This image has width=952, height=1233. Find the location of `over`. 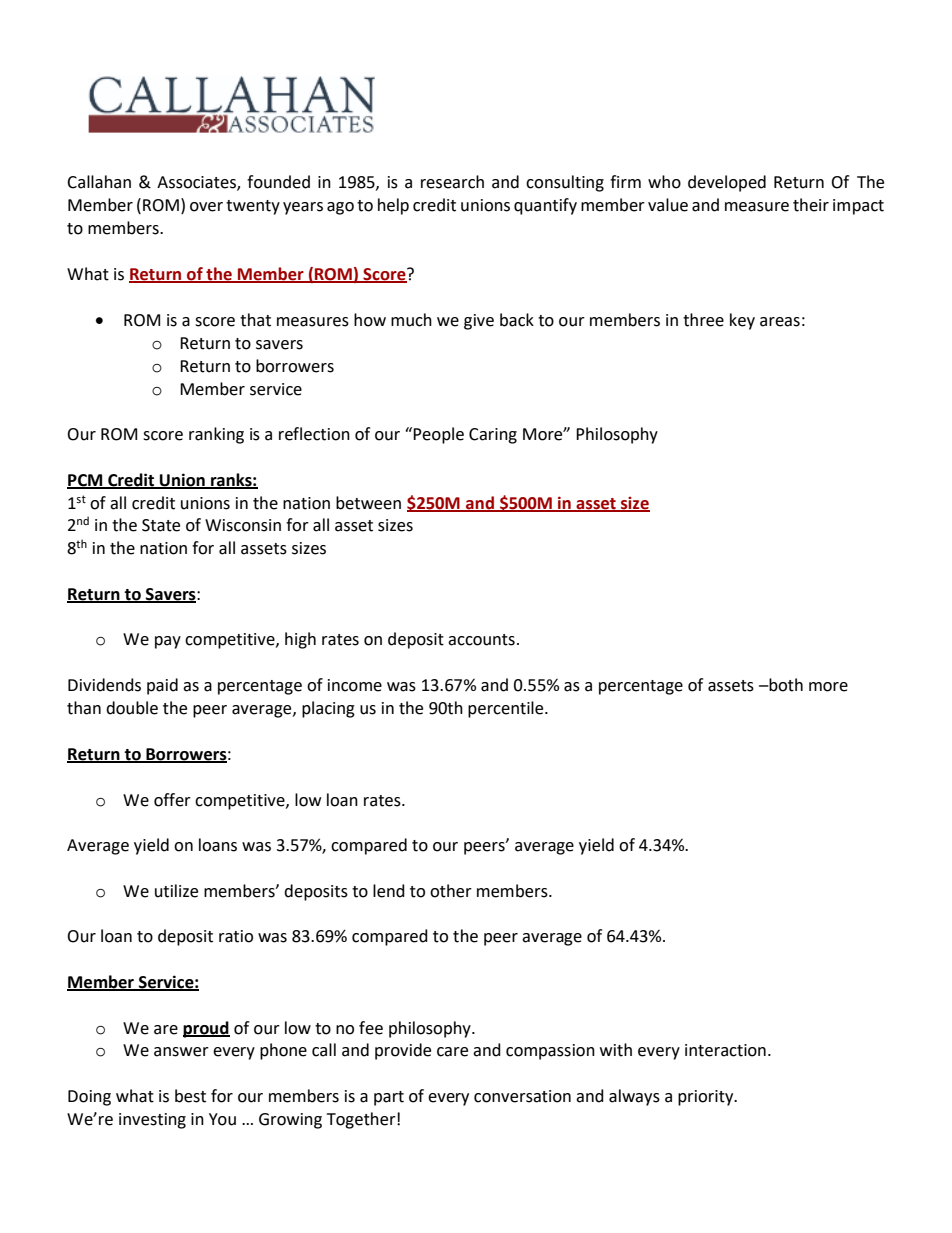

over is located at coordinates (206, 207).
